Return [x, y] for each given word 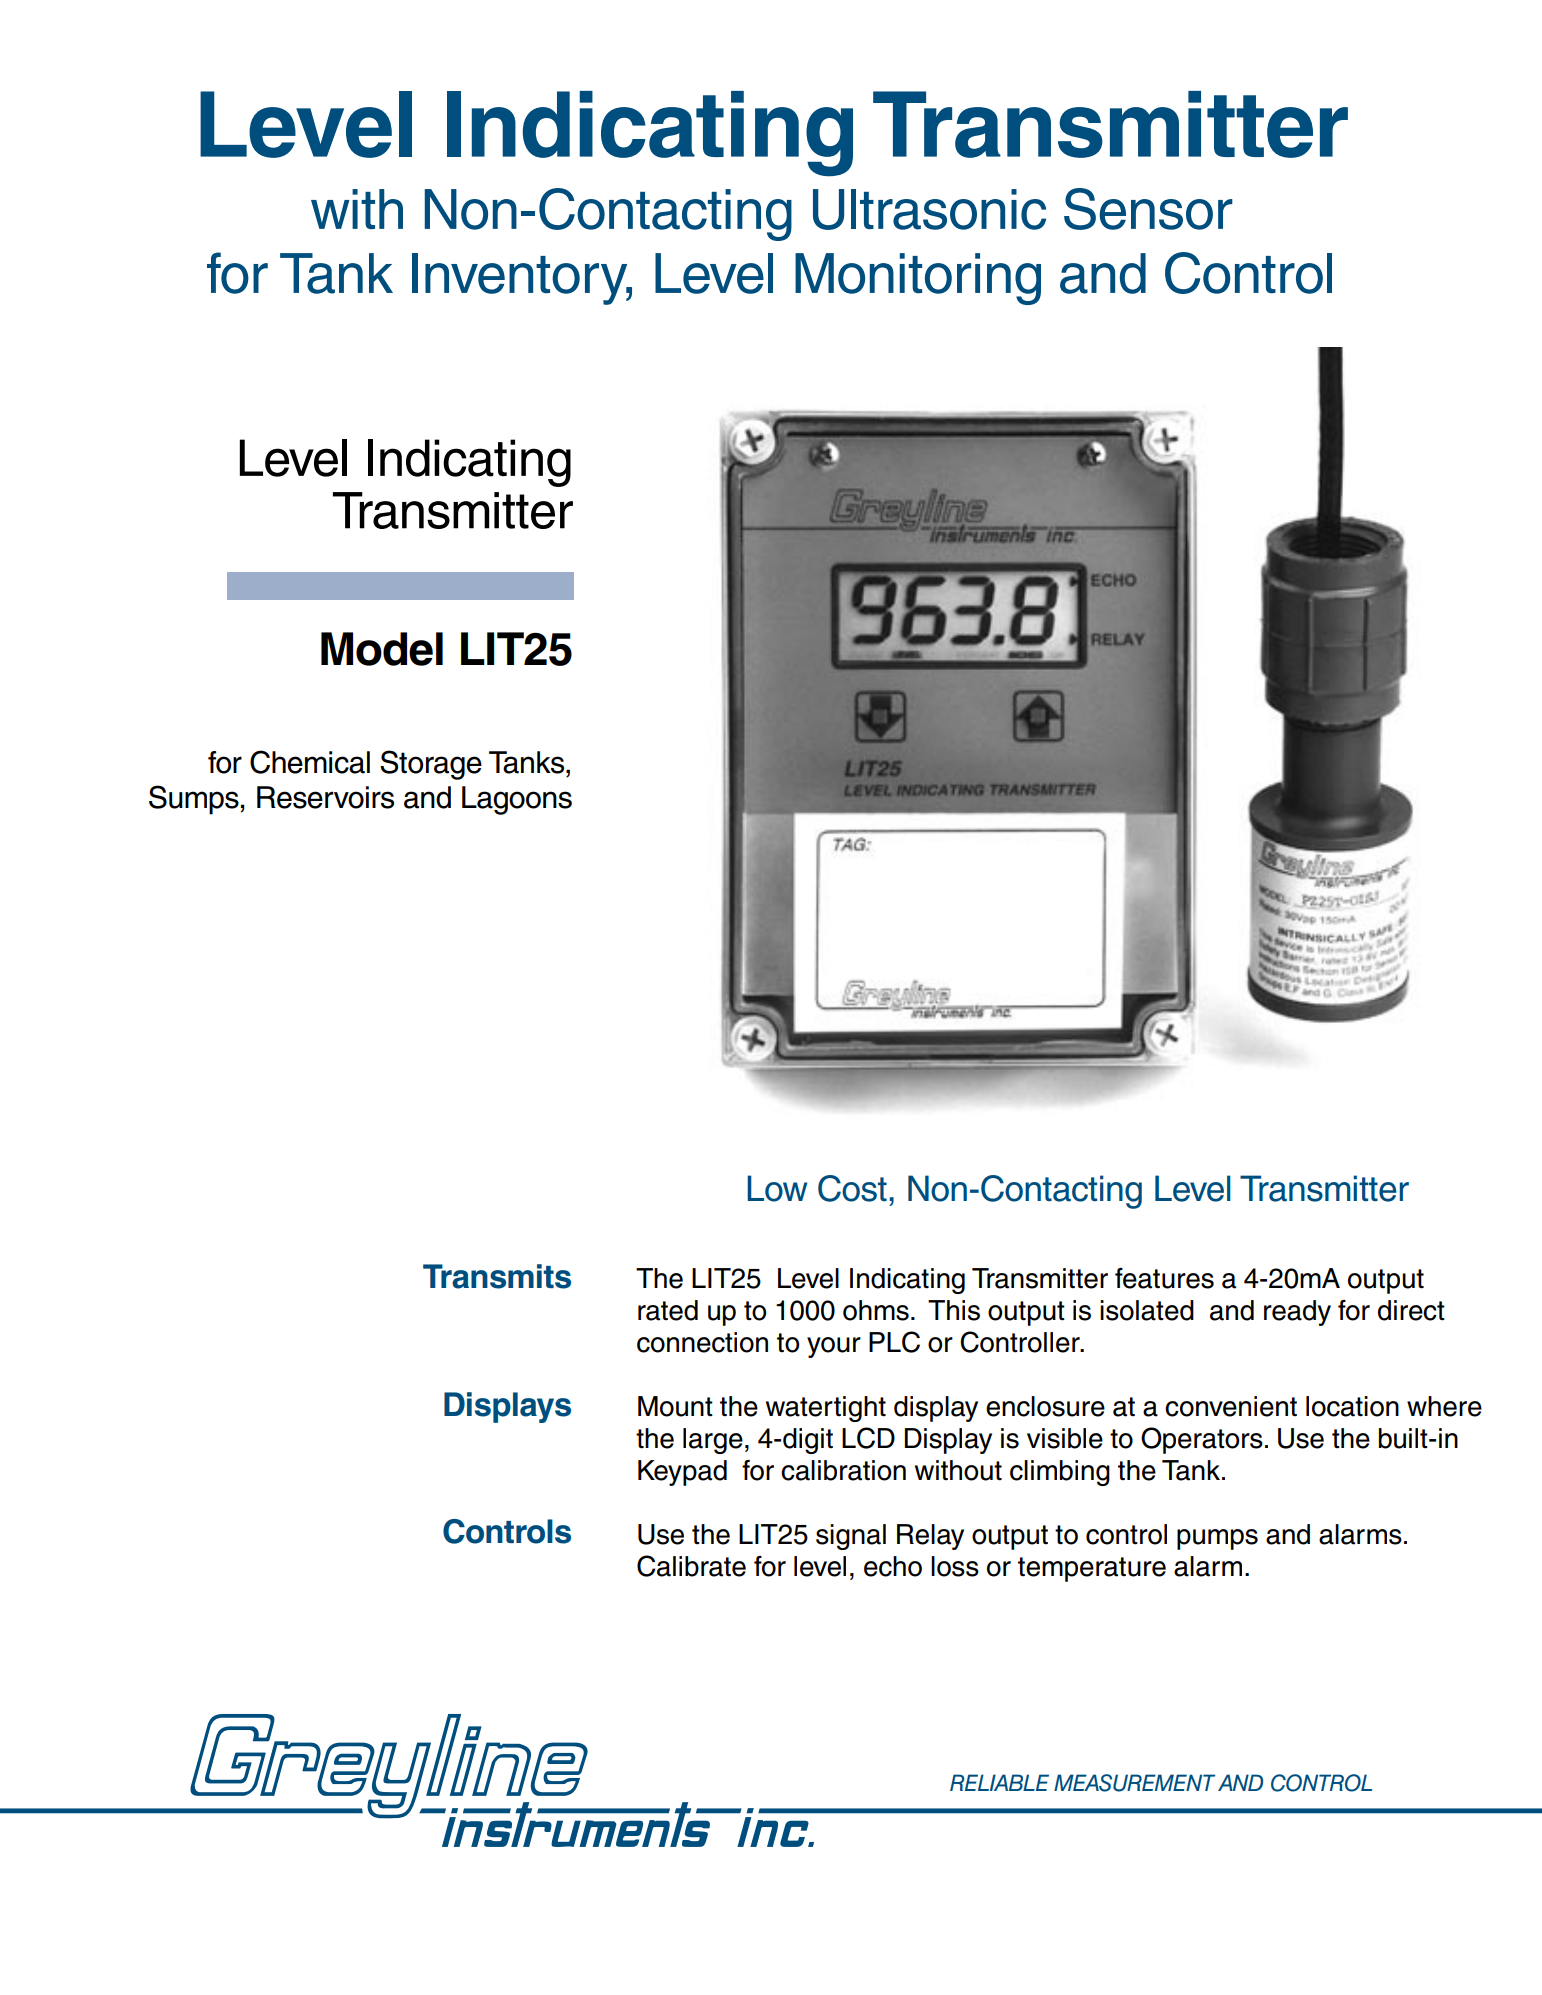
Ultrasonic [929, 209]
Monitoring [918, 279]
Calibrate [691, 1566]
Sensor [1148, 209]
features [1164, 1278]
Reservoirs [325, 797]
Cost [852, 1188]
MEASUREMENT [1134, 1783]
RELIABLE [999, 1782]
